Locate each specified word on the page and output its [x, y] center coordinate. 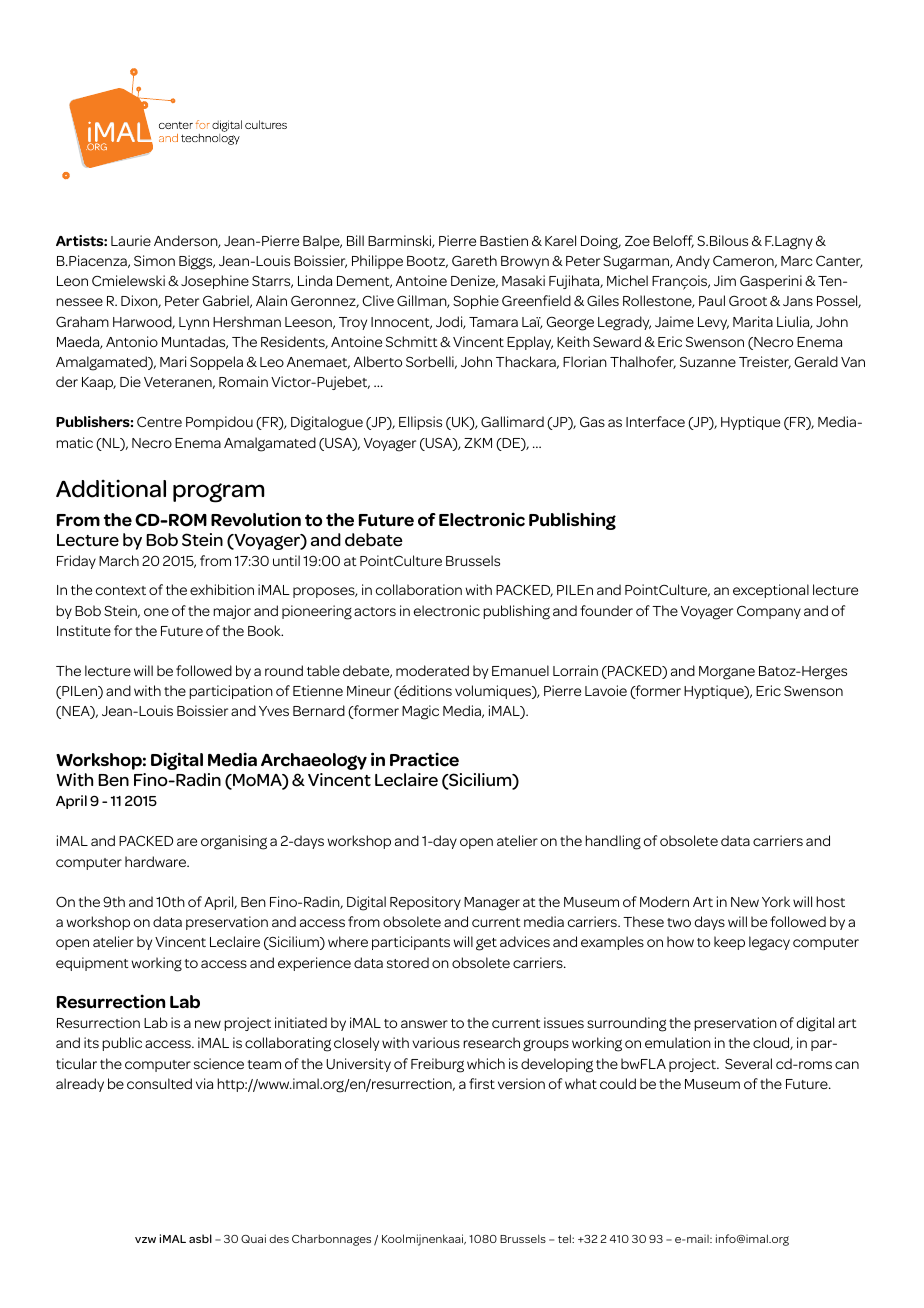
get [486, 944]
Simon [154, 260]
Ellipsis [420, 423]
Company [769, 612]
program [218, 493]
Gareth [474, 260]
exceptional [771, 591]
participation [231, 692]
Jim [725, 280]
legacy [769, 943]
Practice [424, 759]
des [279, 1239]
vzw [145, 1240]
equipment [92, 964]
